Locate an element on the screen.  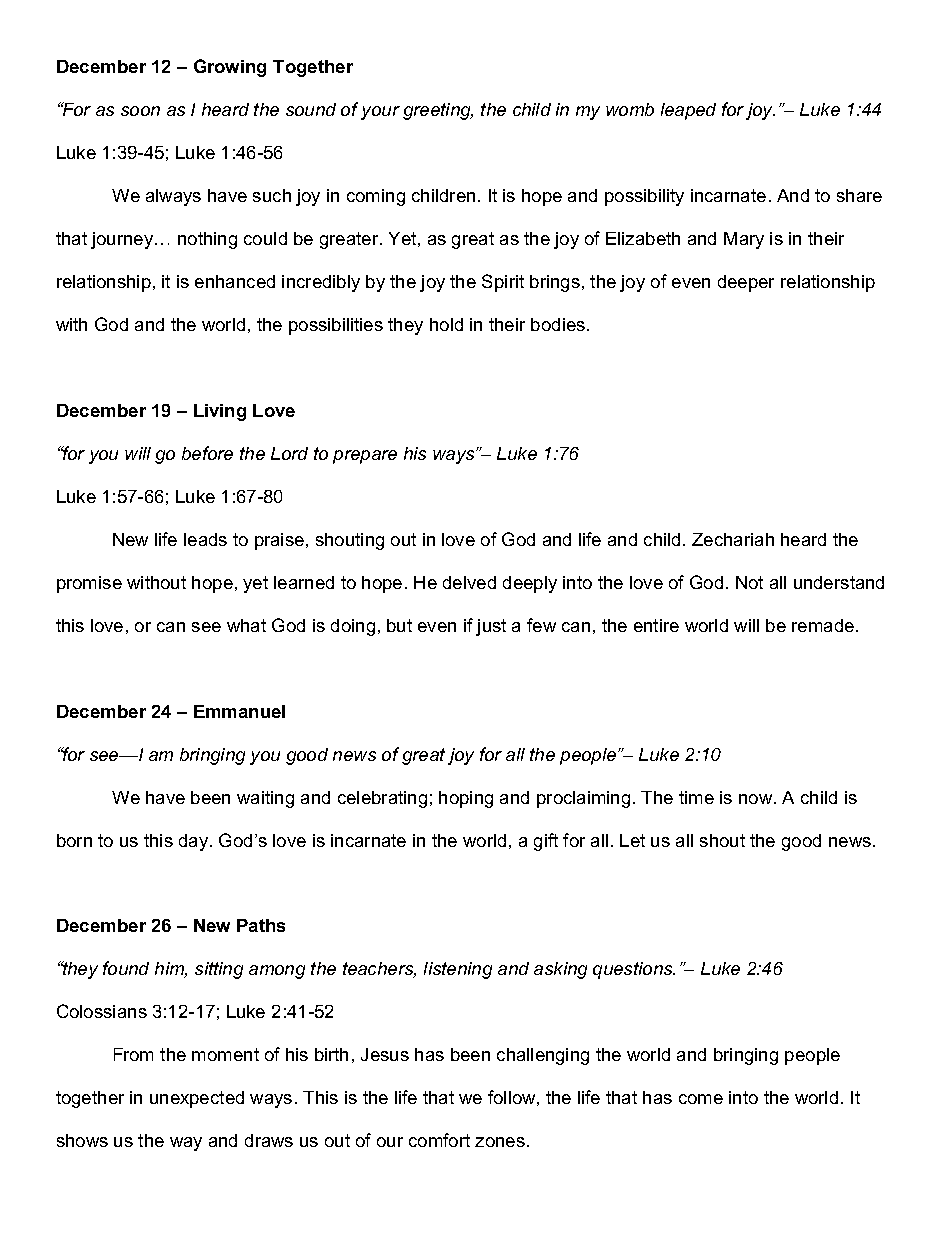
soon is located at coordinates (140, 111).
